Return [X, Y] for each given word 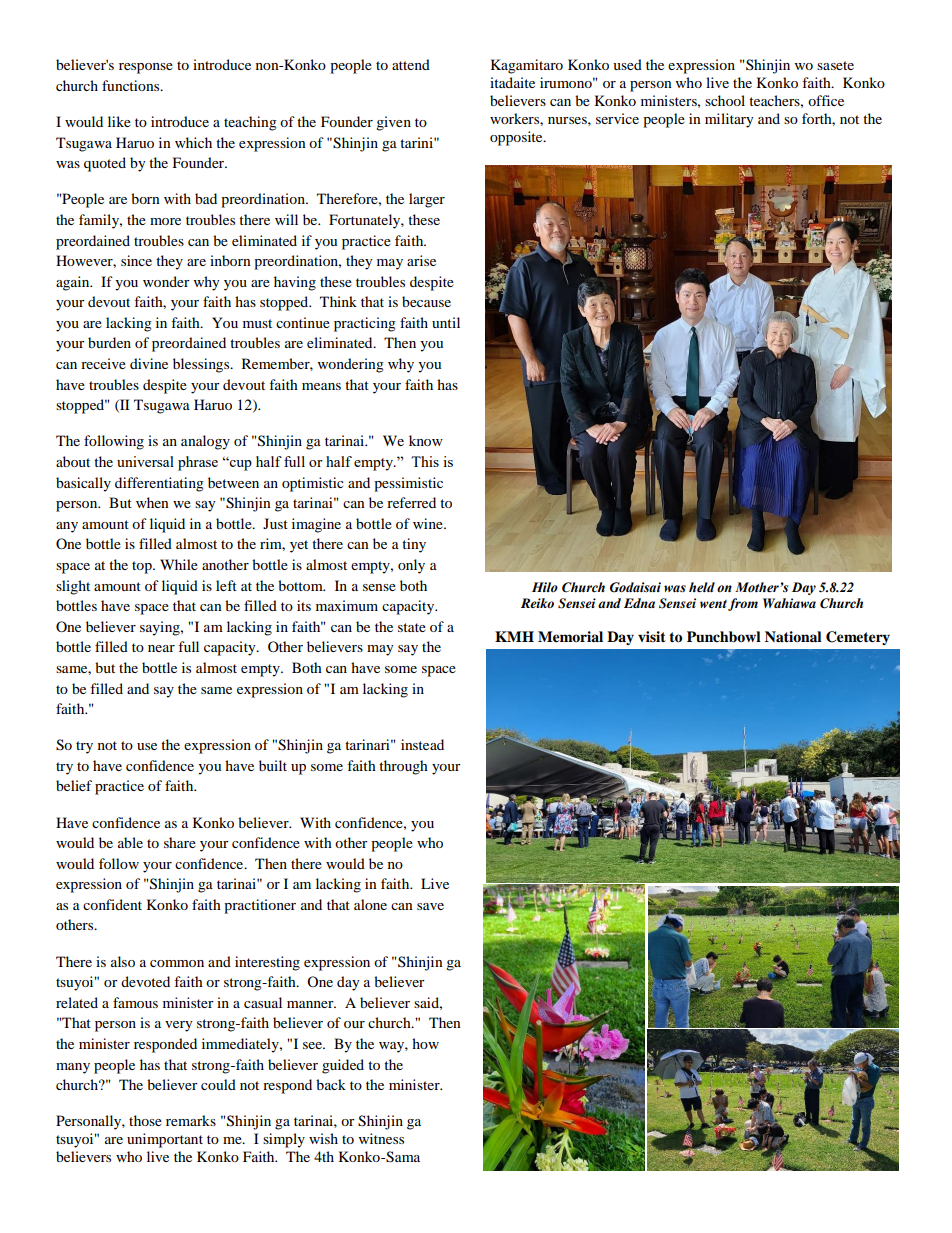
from [743, 604]
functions [132, 85]
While [179, 564]
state [412, 627]
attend [411, 64]
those [145, 1120]
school [725, 100]
